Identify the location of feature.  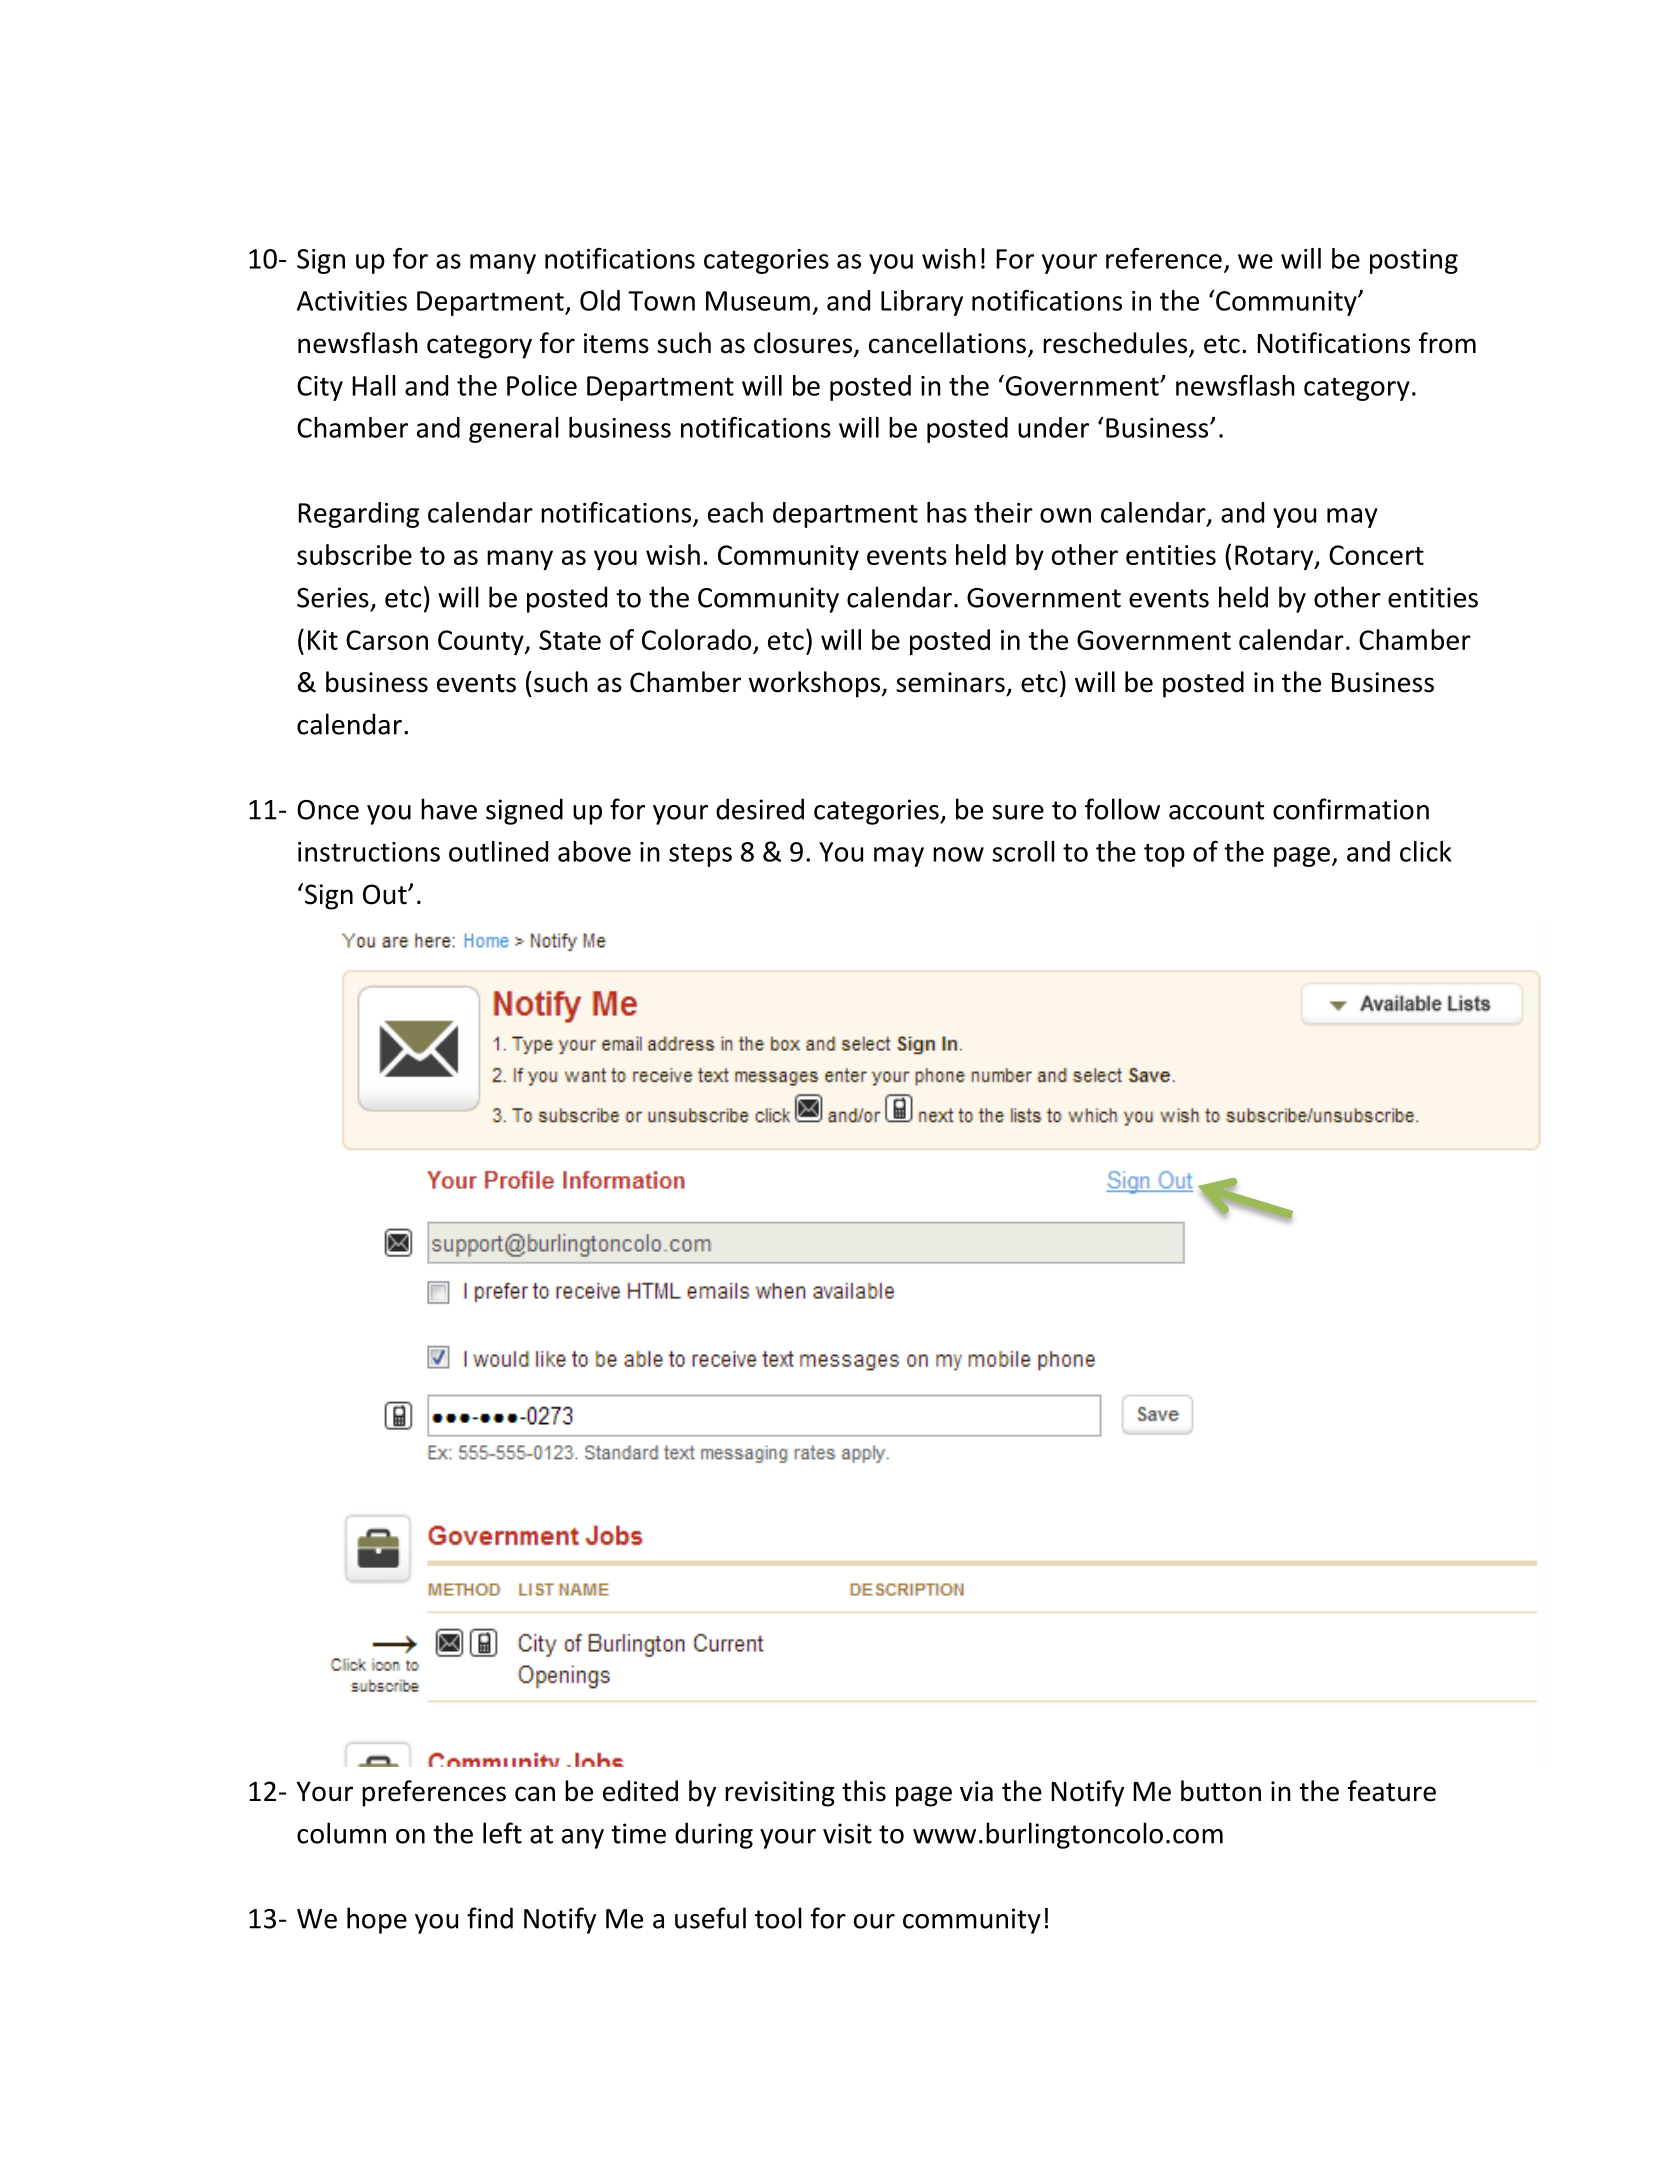
(1392, 1791).
